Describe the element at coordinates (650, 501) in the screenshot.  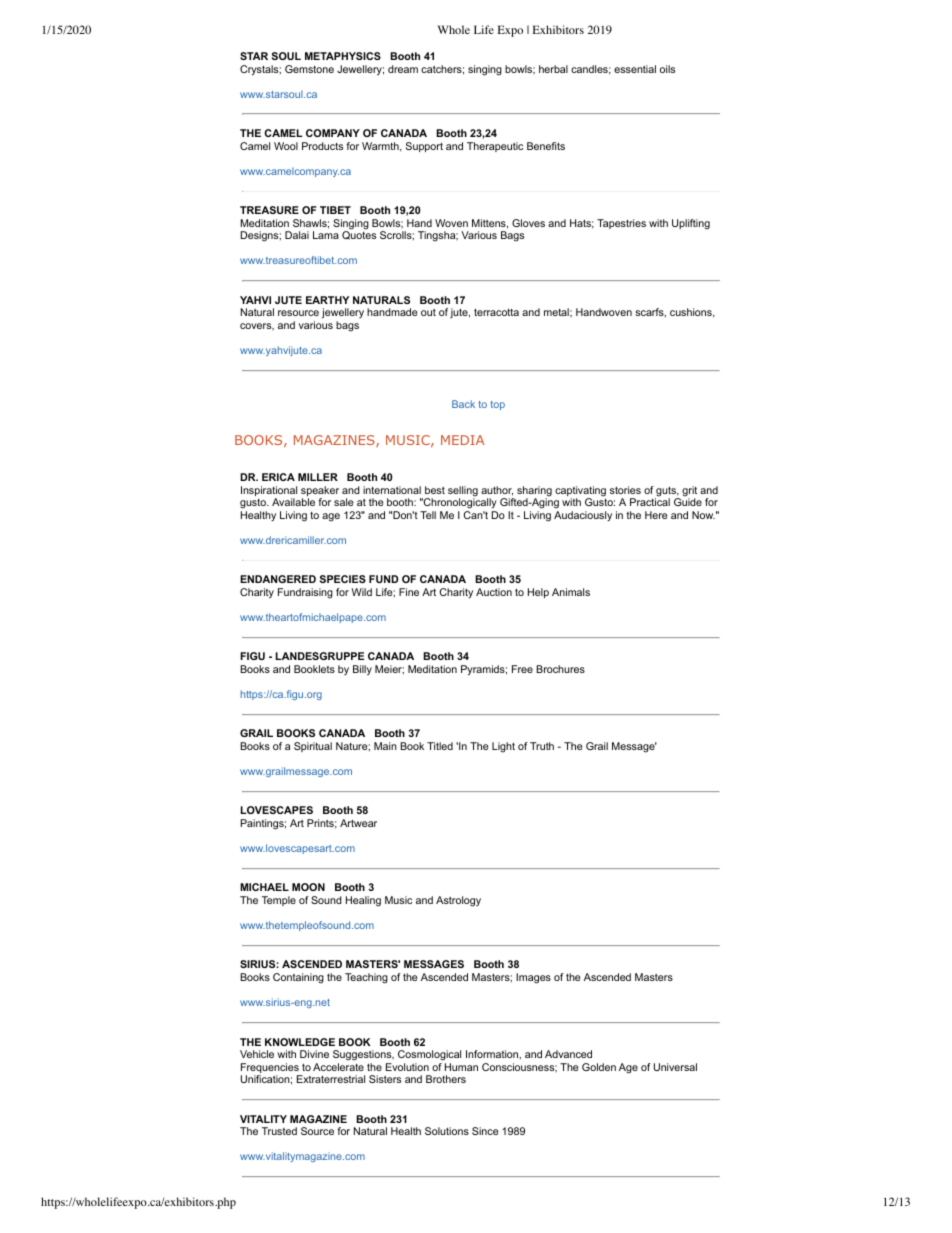
I see `Practical` at that location.
